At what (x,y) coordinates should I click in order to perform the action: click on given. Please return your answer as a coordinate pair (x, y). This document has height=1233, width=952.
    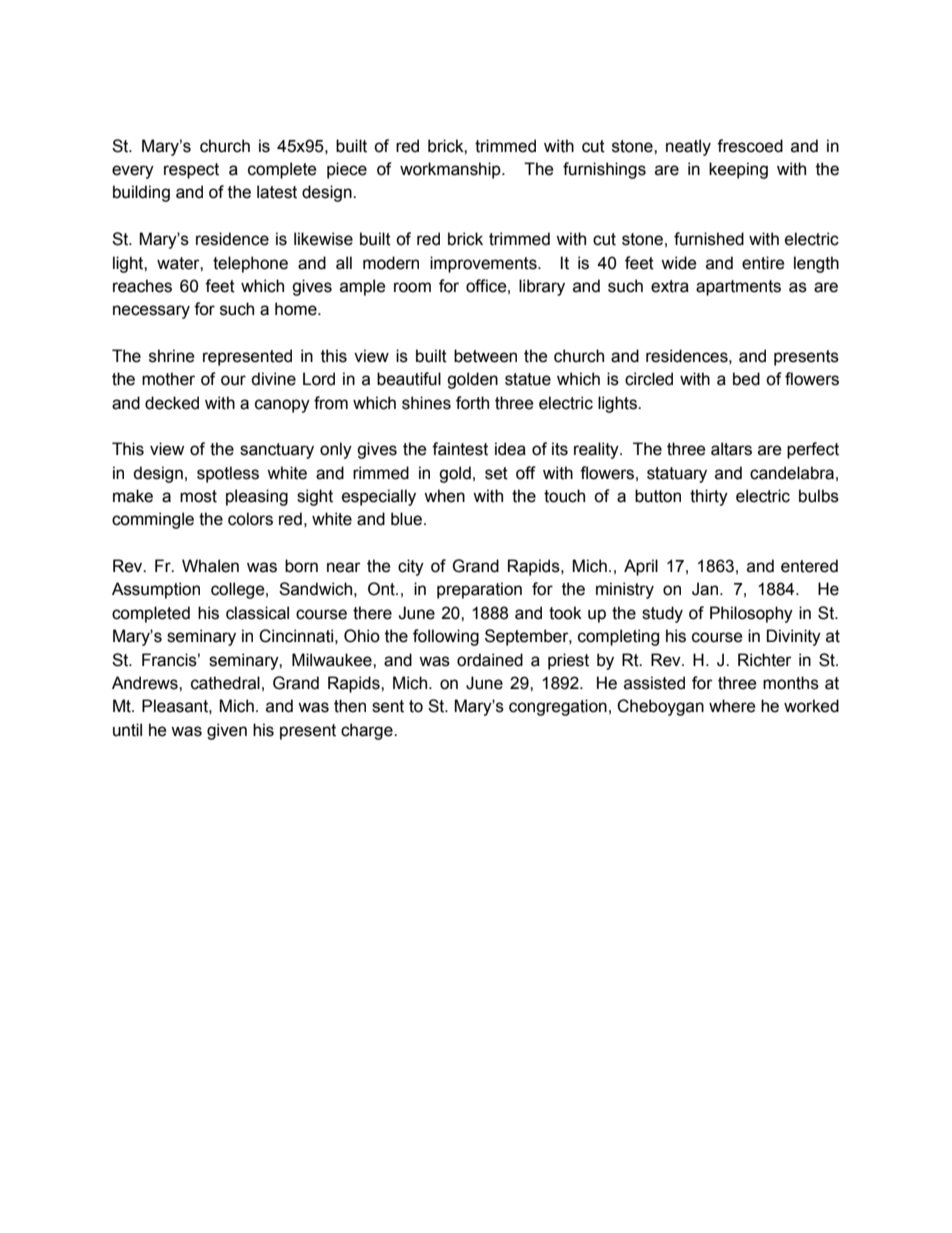
    Looking at the image, I should click on (227, 731).
